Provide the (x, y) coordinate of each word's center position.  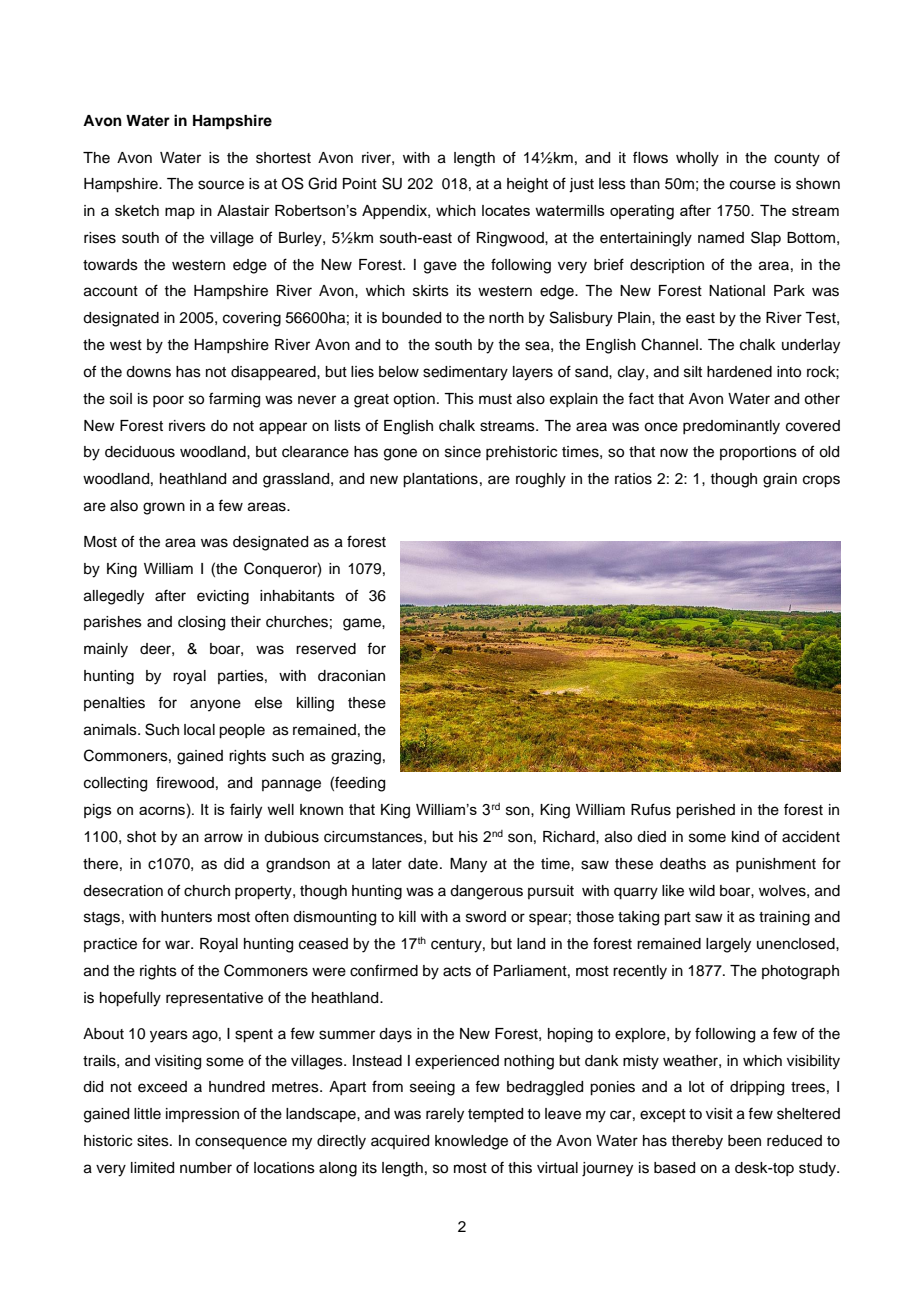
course (753, 185)
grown (164, 508)
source (221, 185)
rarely (445, 1115)
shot (141, 837)
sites (154, 1141)
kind (745, 836)
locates (506, 210)
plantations (440, 480)
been (744, 1141)
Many (468, 865)
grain (780, 480)
